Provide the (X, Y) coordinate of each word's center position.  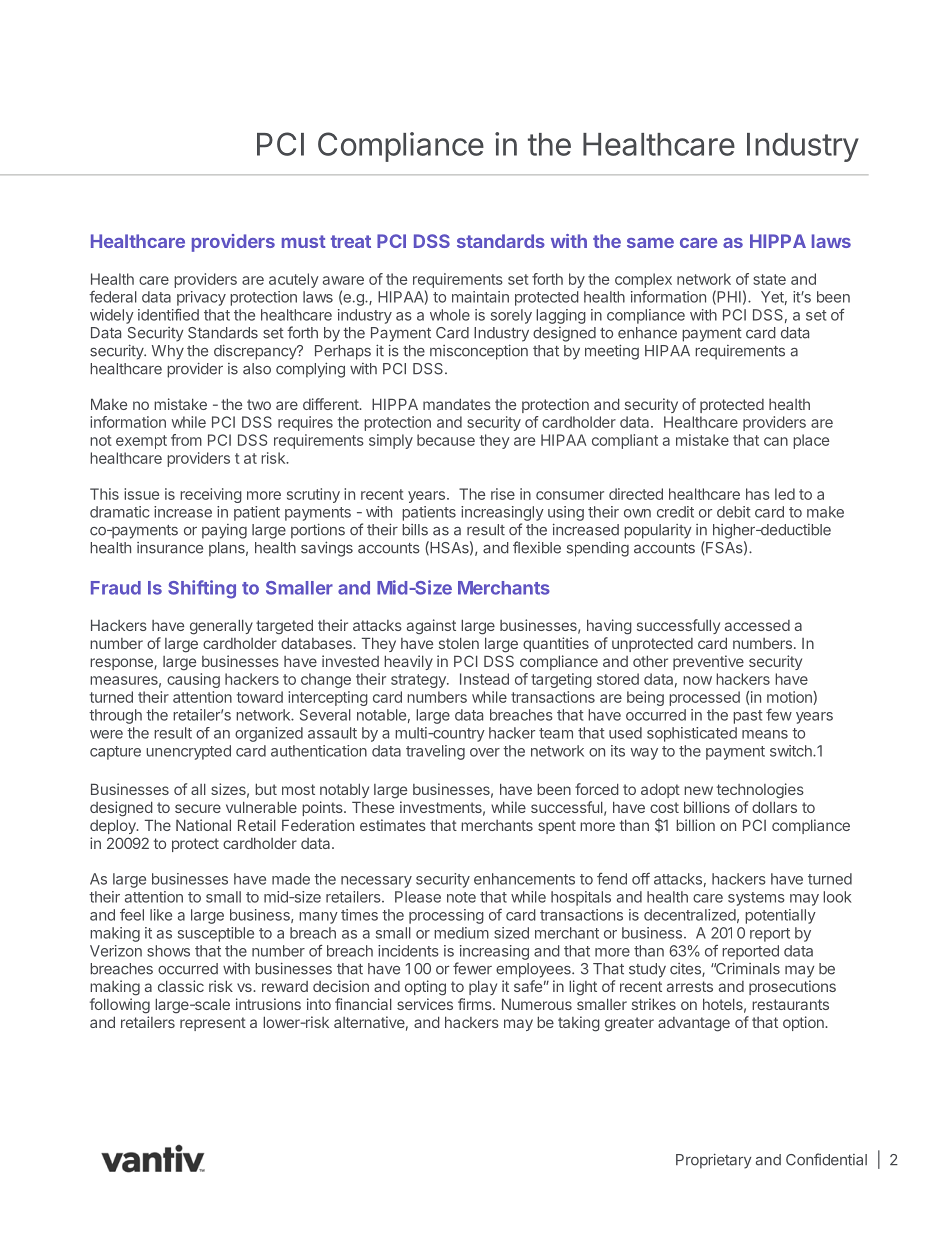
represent (213, 1024)
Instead (484, 679)
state (769, 279)
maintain (480, 297)
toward (260, 697)
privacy (201, 298)
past (747, 717)
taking (579, 1024)
